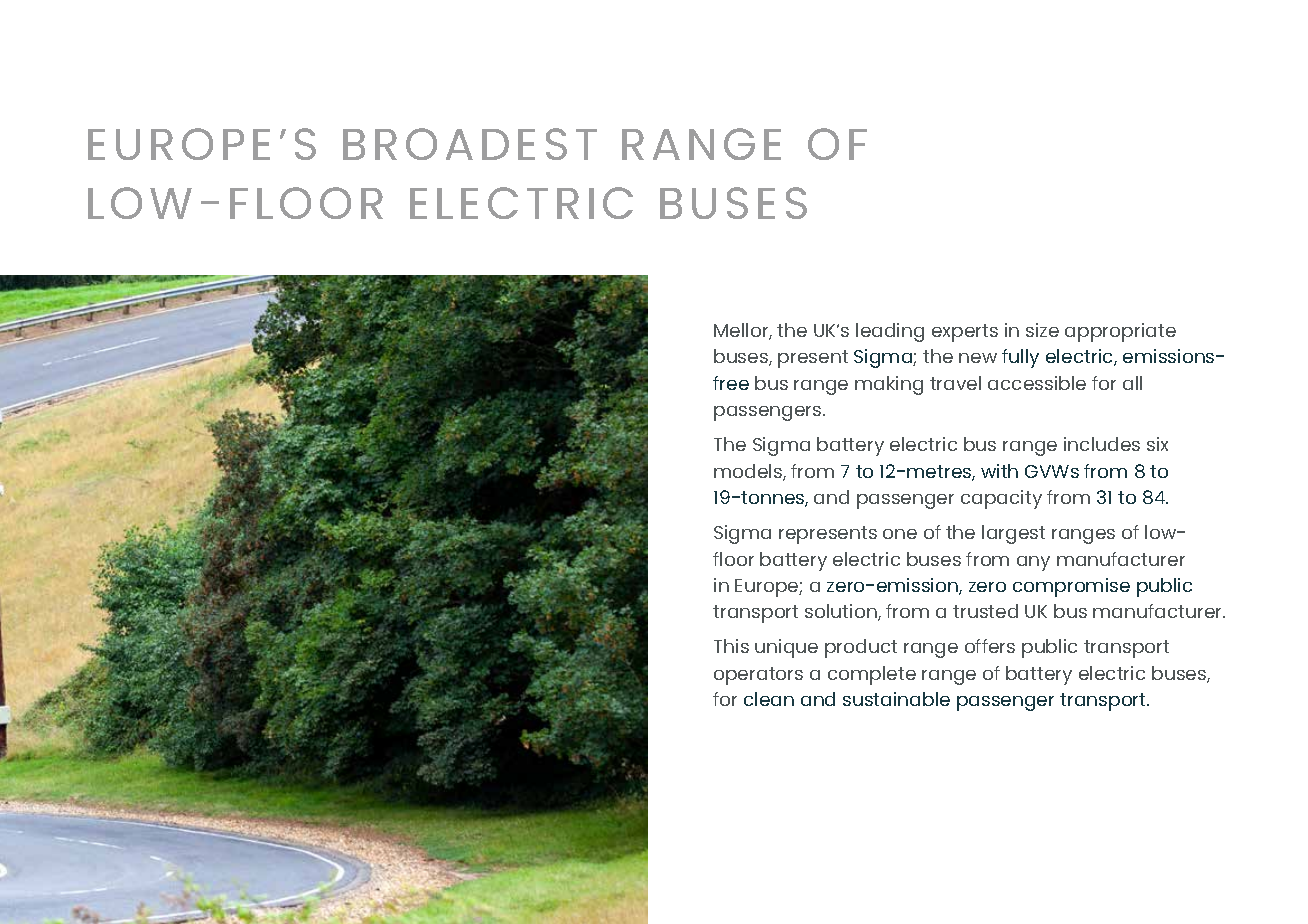 The height and width of the screenshot is (924, 1308). I want to click on making, so click(889, 385).
